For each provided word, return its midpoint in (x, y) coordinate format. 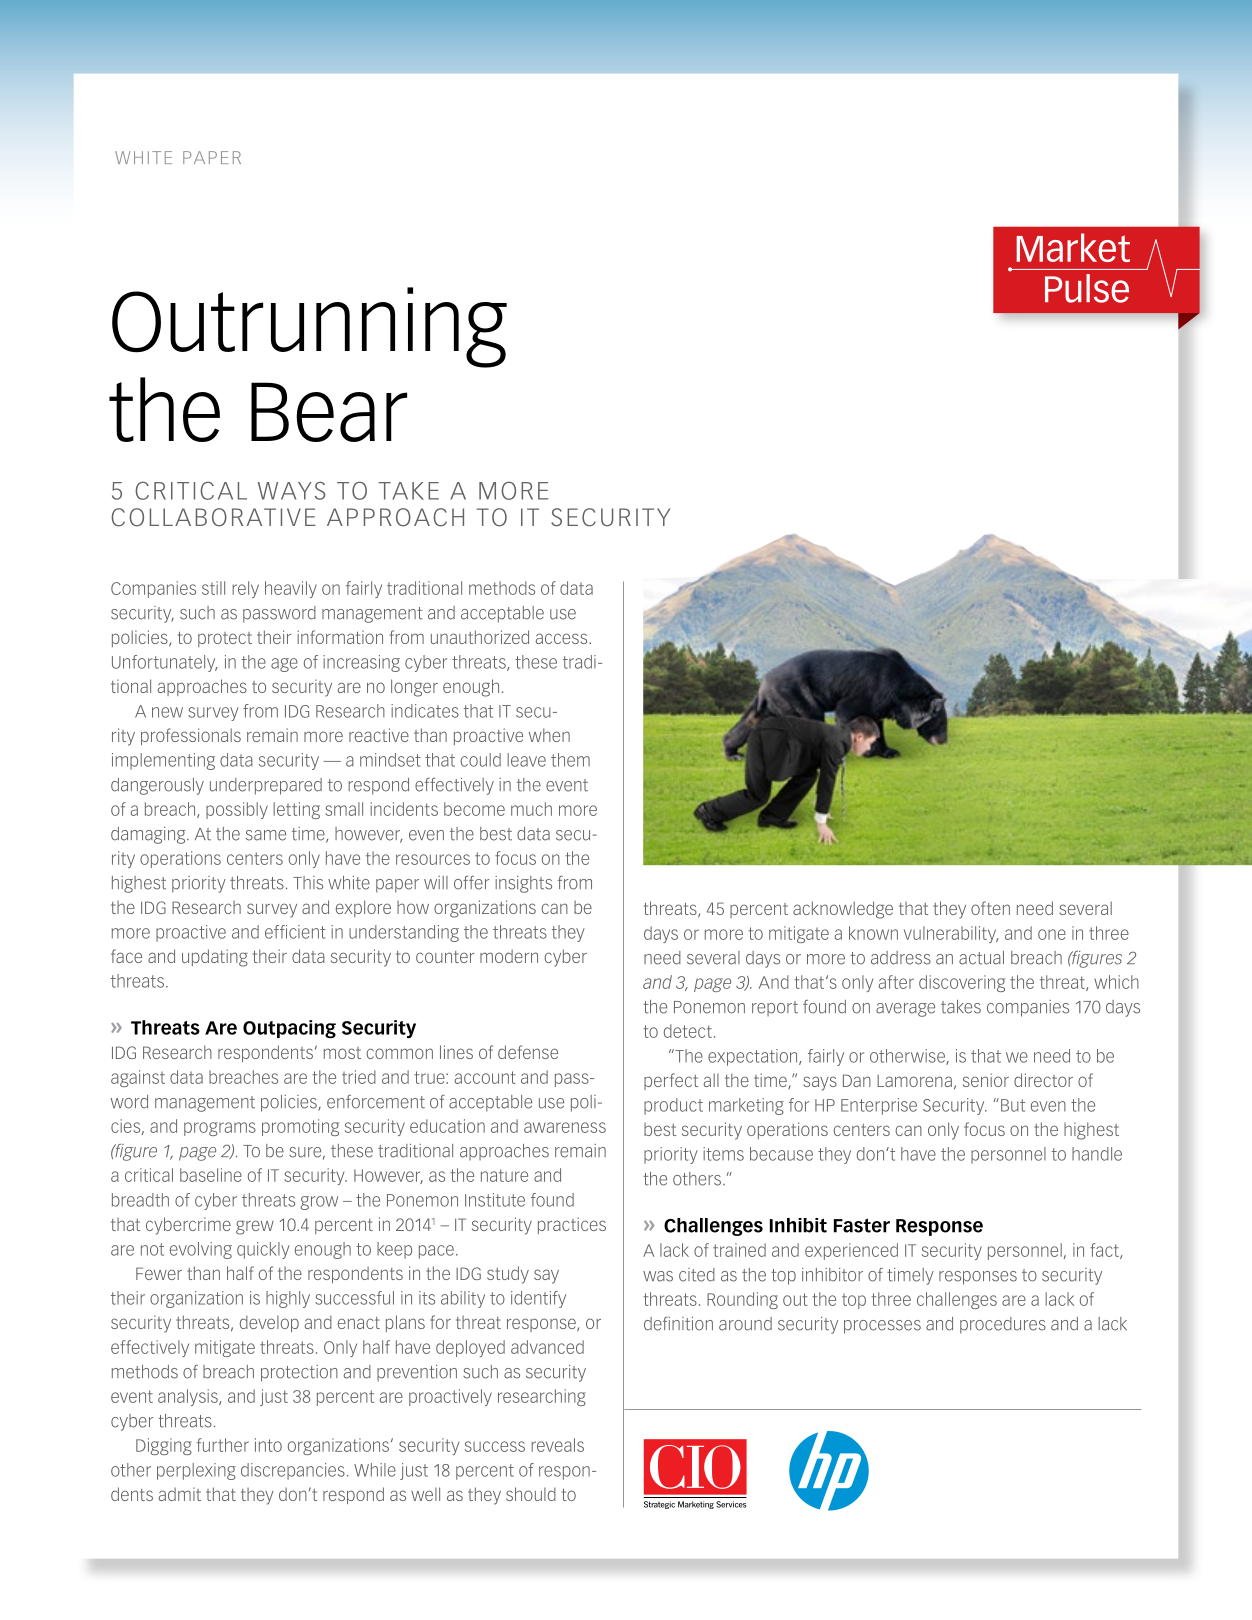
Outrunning (309, 327)
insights (523, 884)
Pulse (1087, 288)
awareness (565, 1127)
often (990, 908)
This (308, 883)
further (223, 1445)
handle (1097, 1154)
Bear (329, 412)
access (562, 638)
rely (245, 589)
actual (981, 958)
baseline (211, 1175)
